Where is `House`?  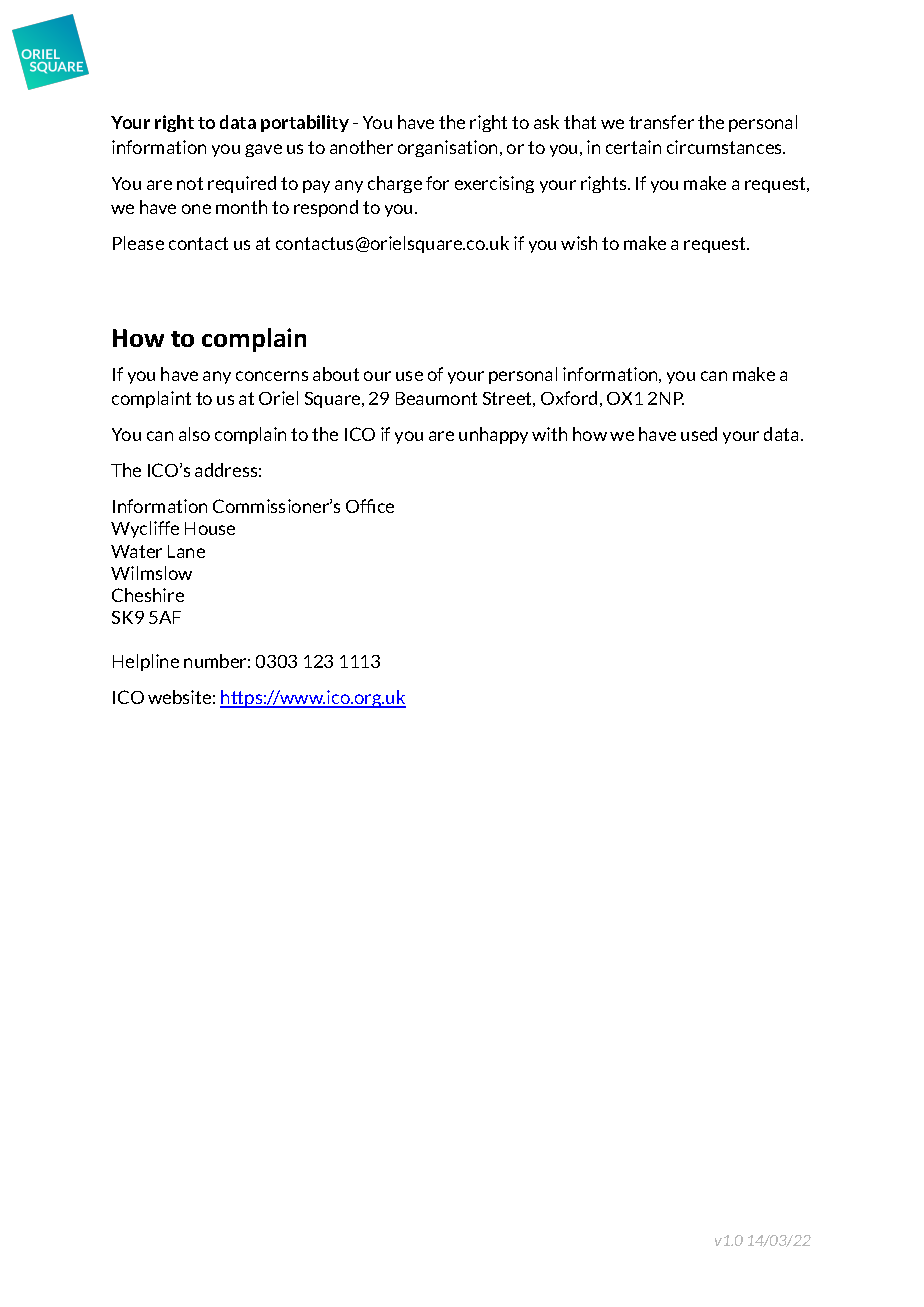
House is located at coordinates (210, 528).
